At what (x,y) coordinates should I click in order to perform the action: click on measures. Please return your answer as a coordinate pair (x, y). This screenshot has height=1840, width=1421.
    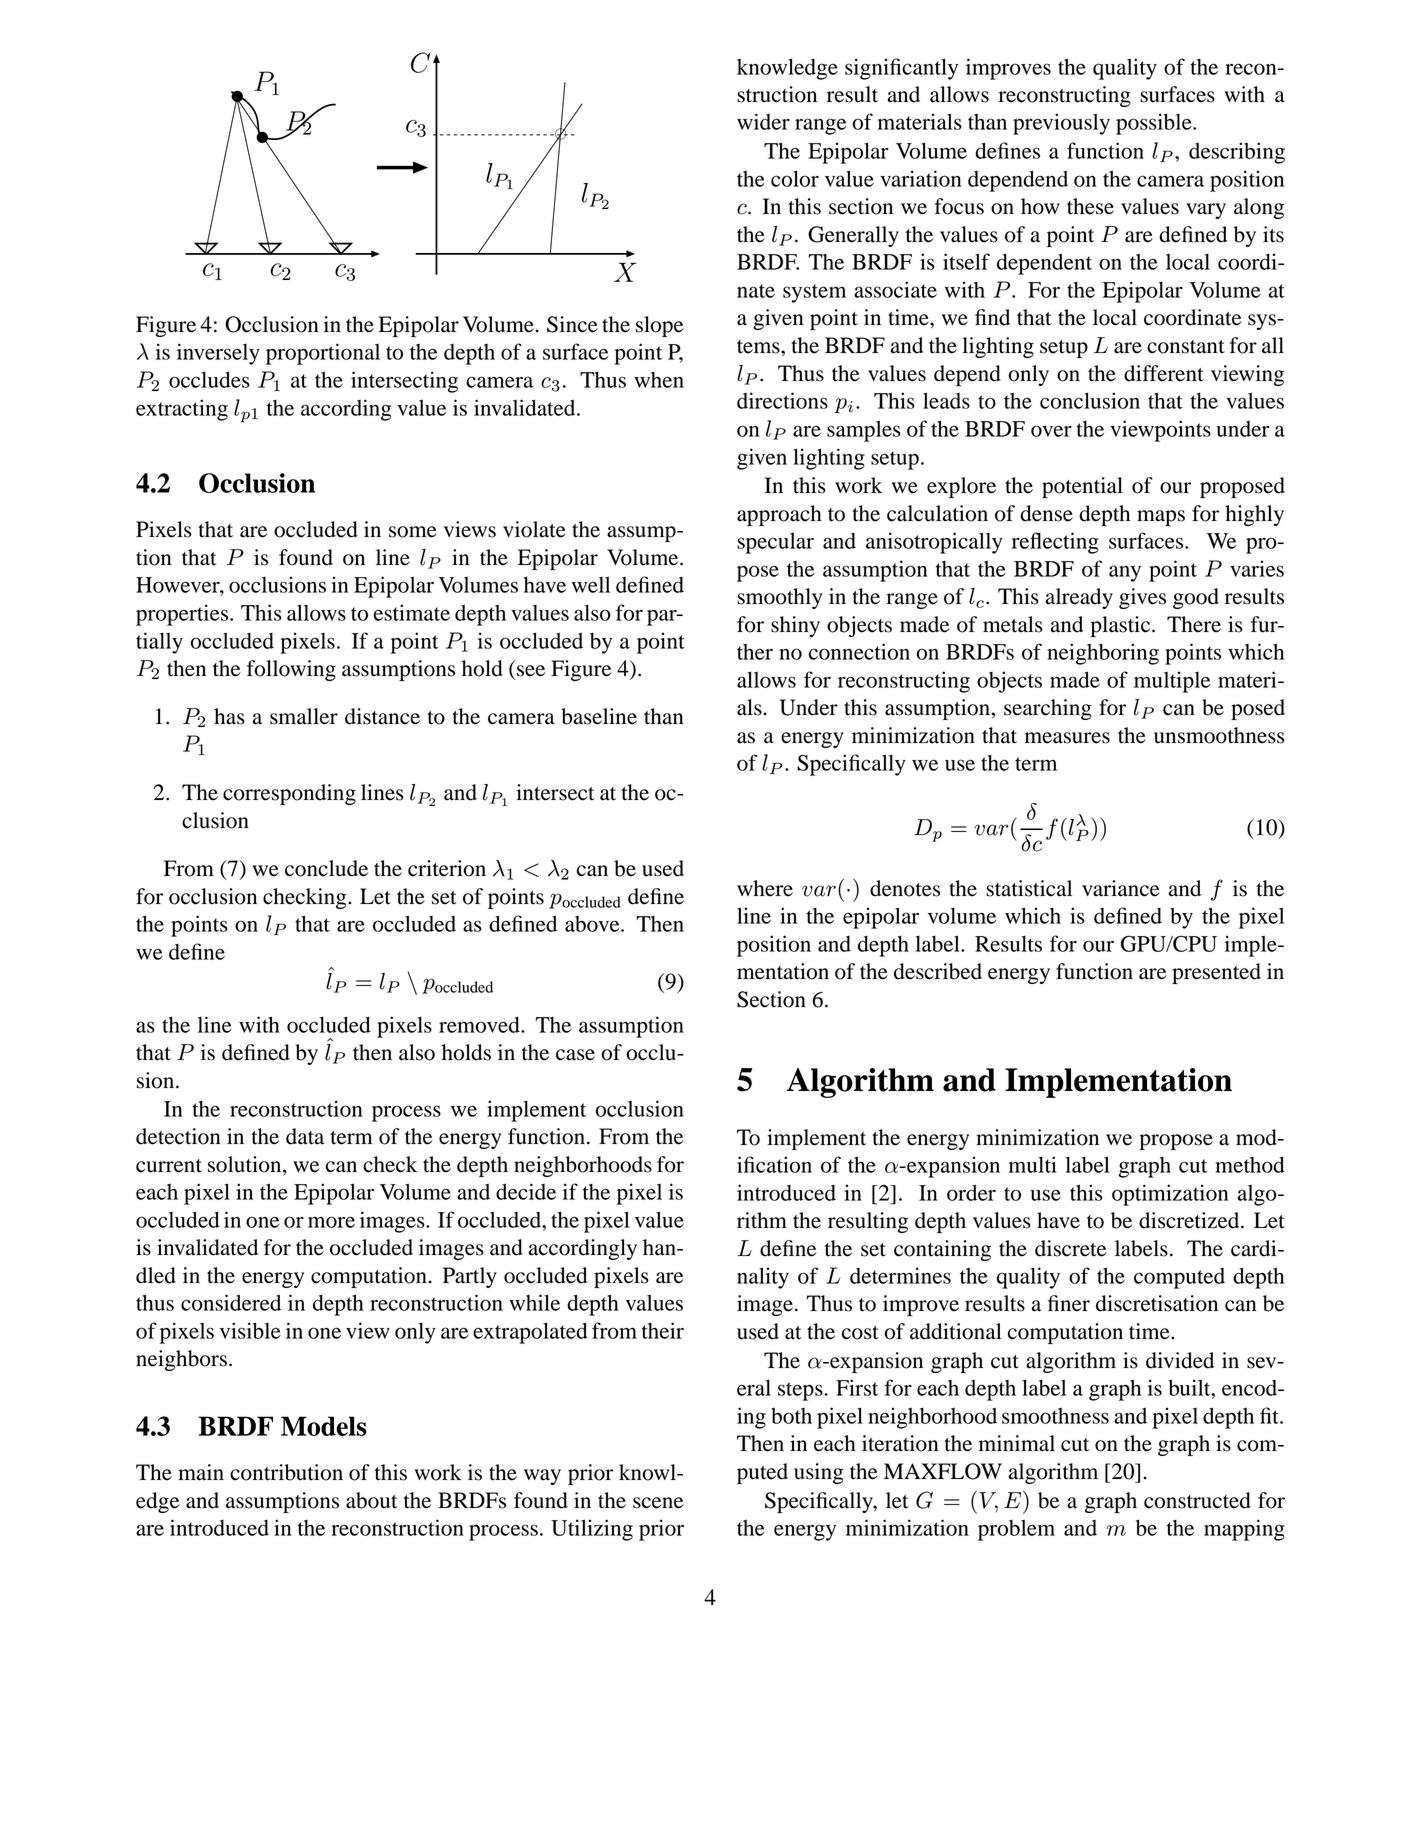
    Looking at the image, I should click on (1067, 738).
